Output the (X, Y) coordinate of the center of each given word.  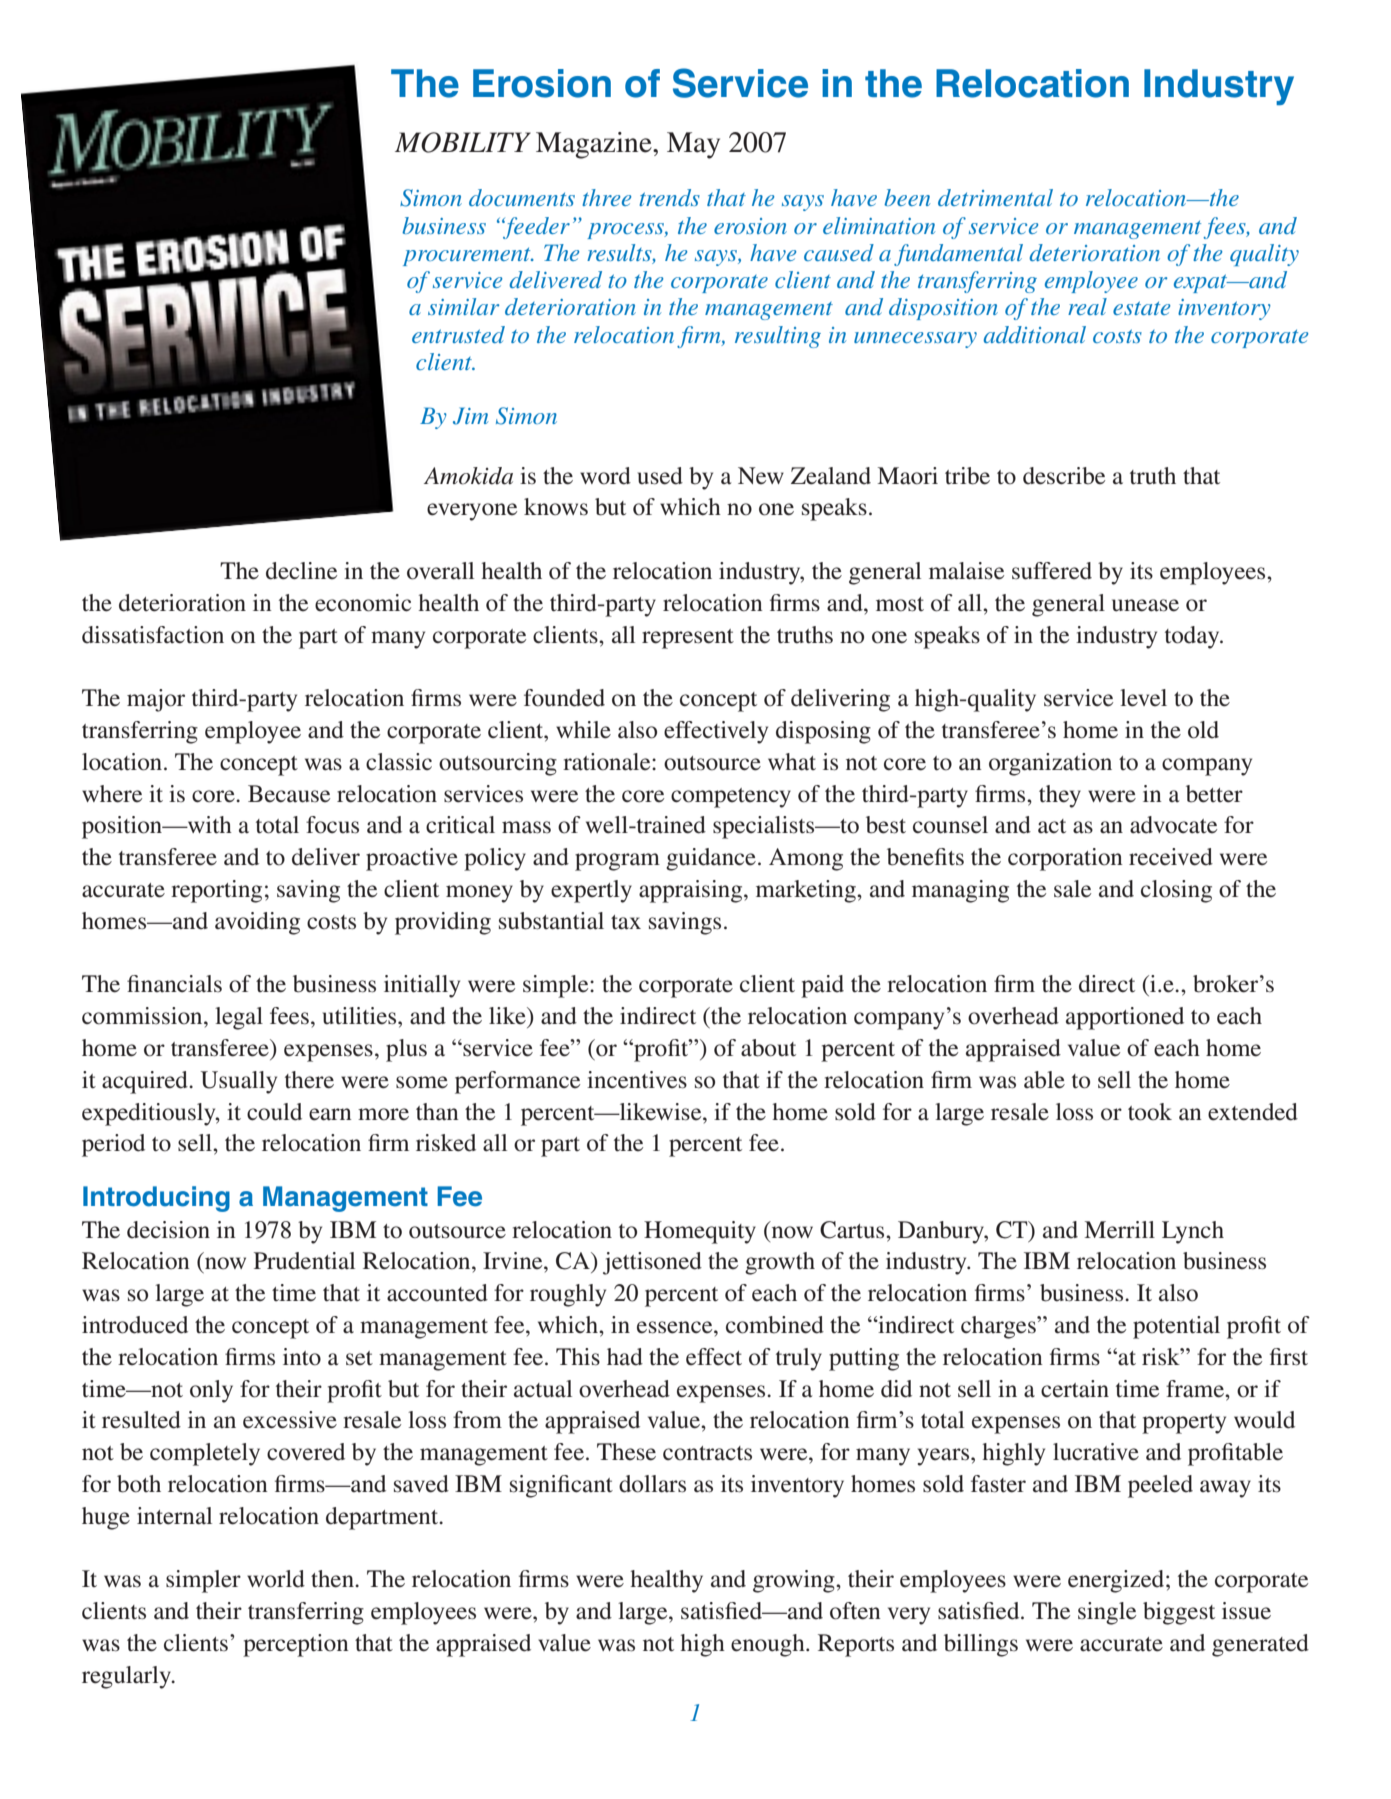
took (1150, 1112)
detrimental (995, 197)
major (156, 700)
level (1143, 698)
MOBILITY (463, 142)
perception (296, 1645)
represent (688, 639)
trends (669, 197)
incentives (637, 1080)
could (274, 1112)
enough (769, 1645)
